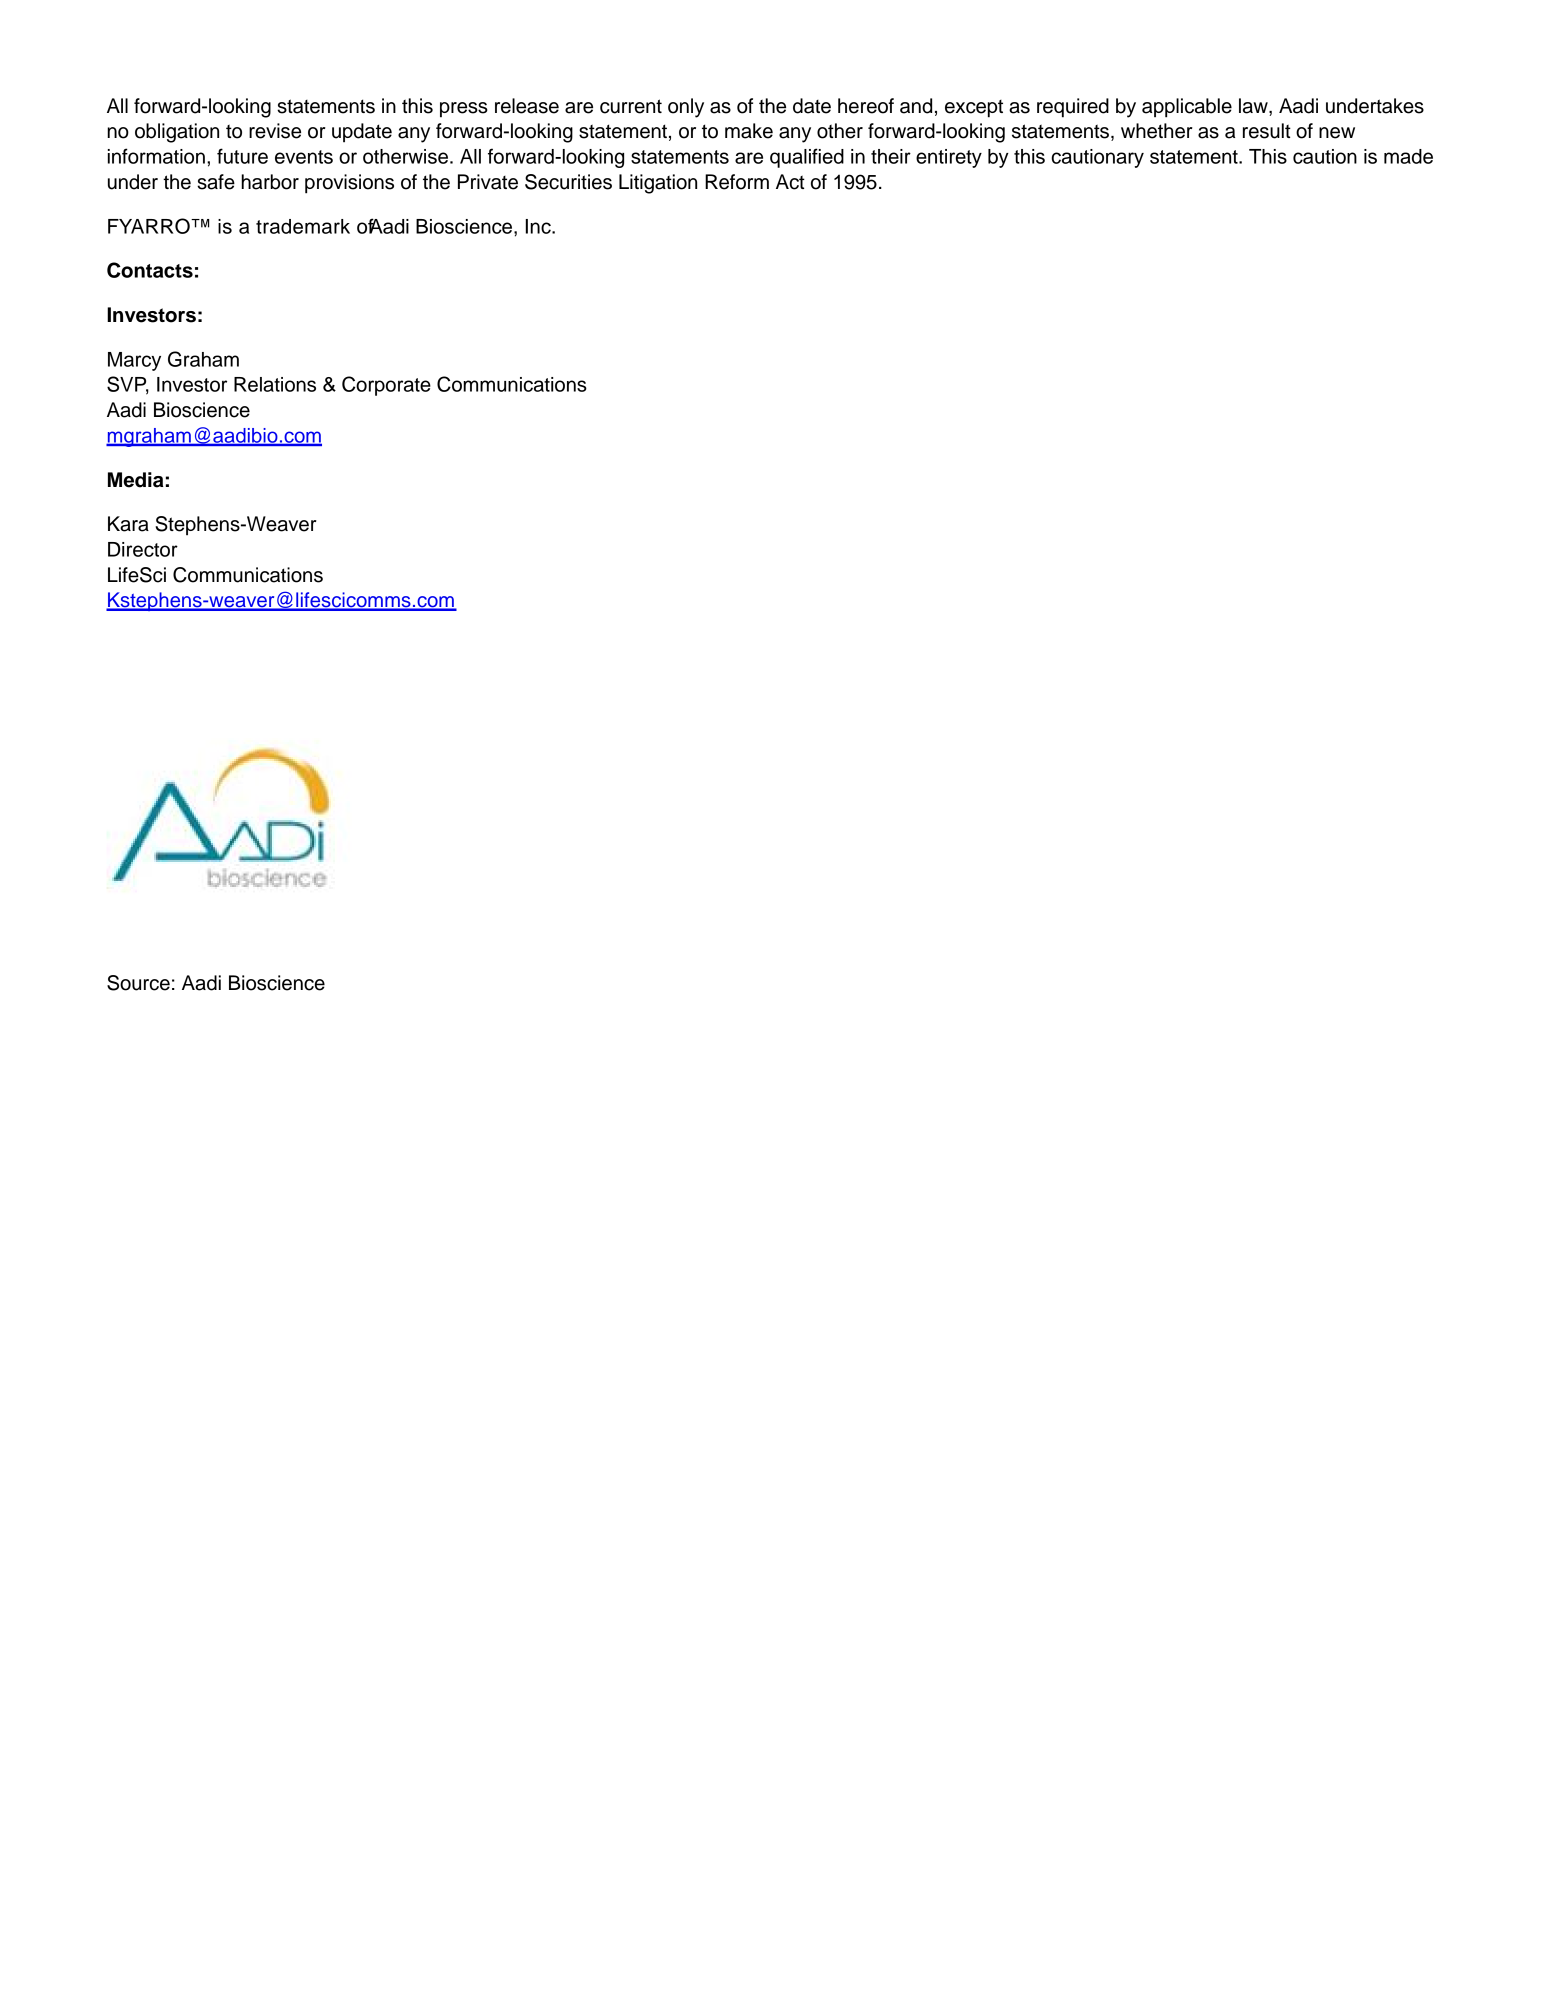 The width and height of the screenshot is (1552, 2008). Describe the element at coordinates (143, 549) in the screenshot. I see `Director` at that location.
